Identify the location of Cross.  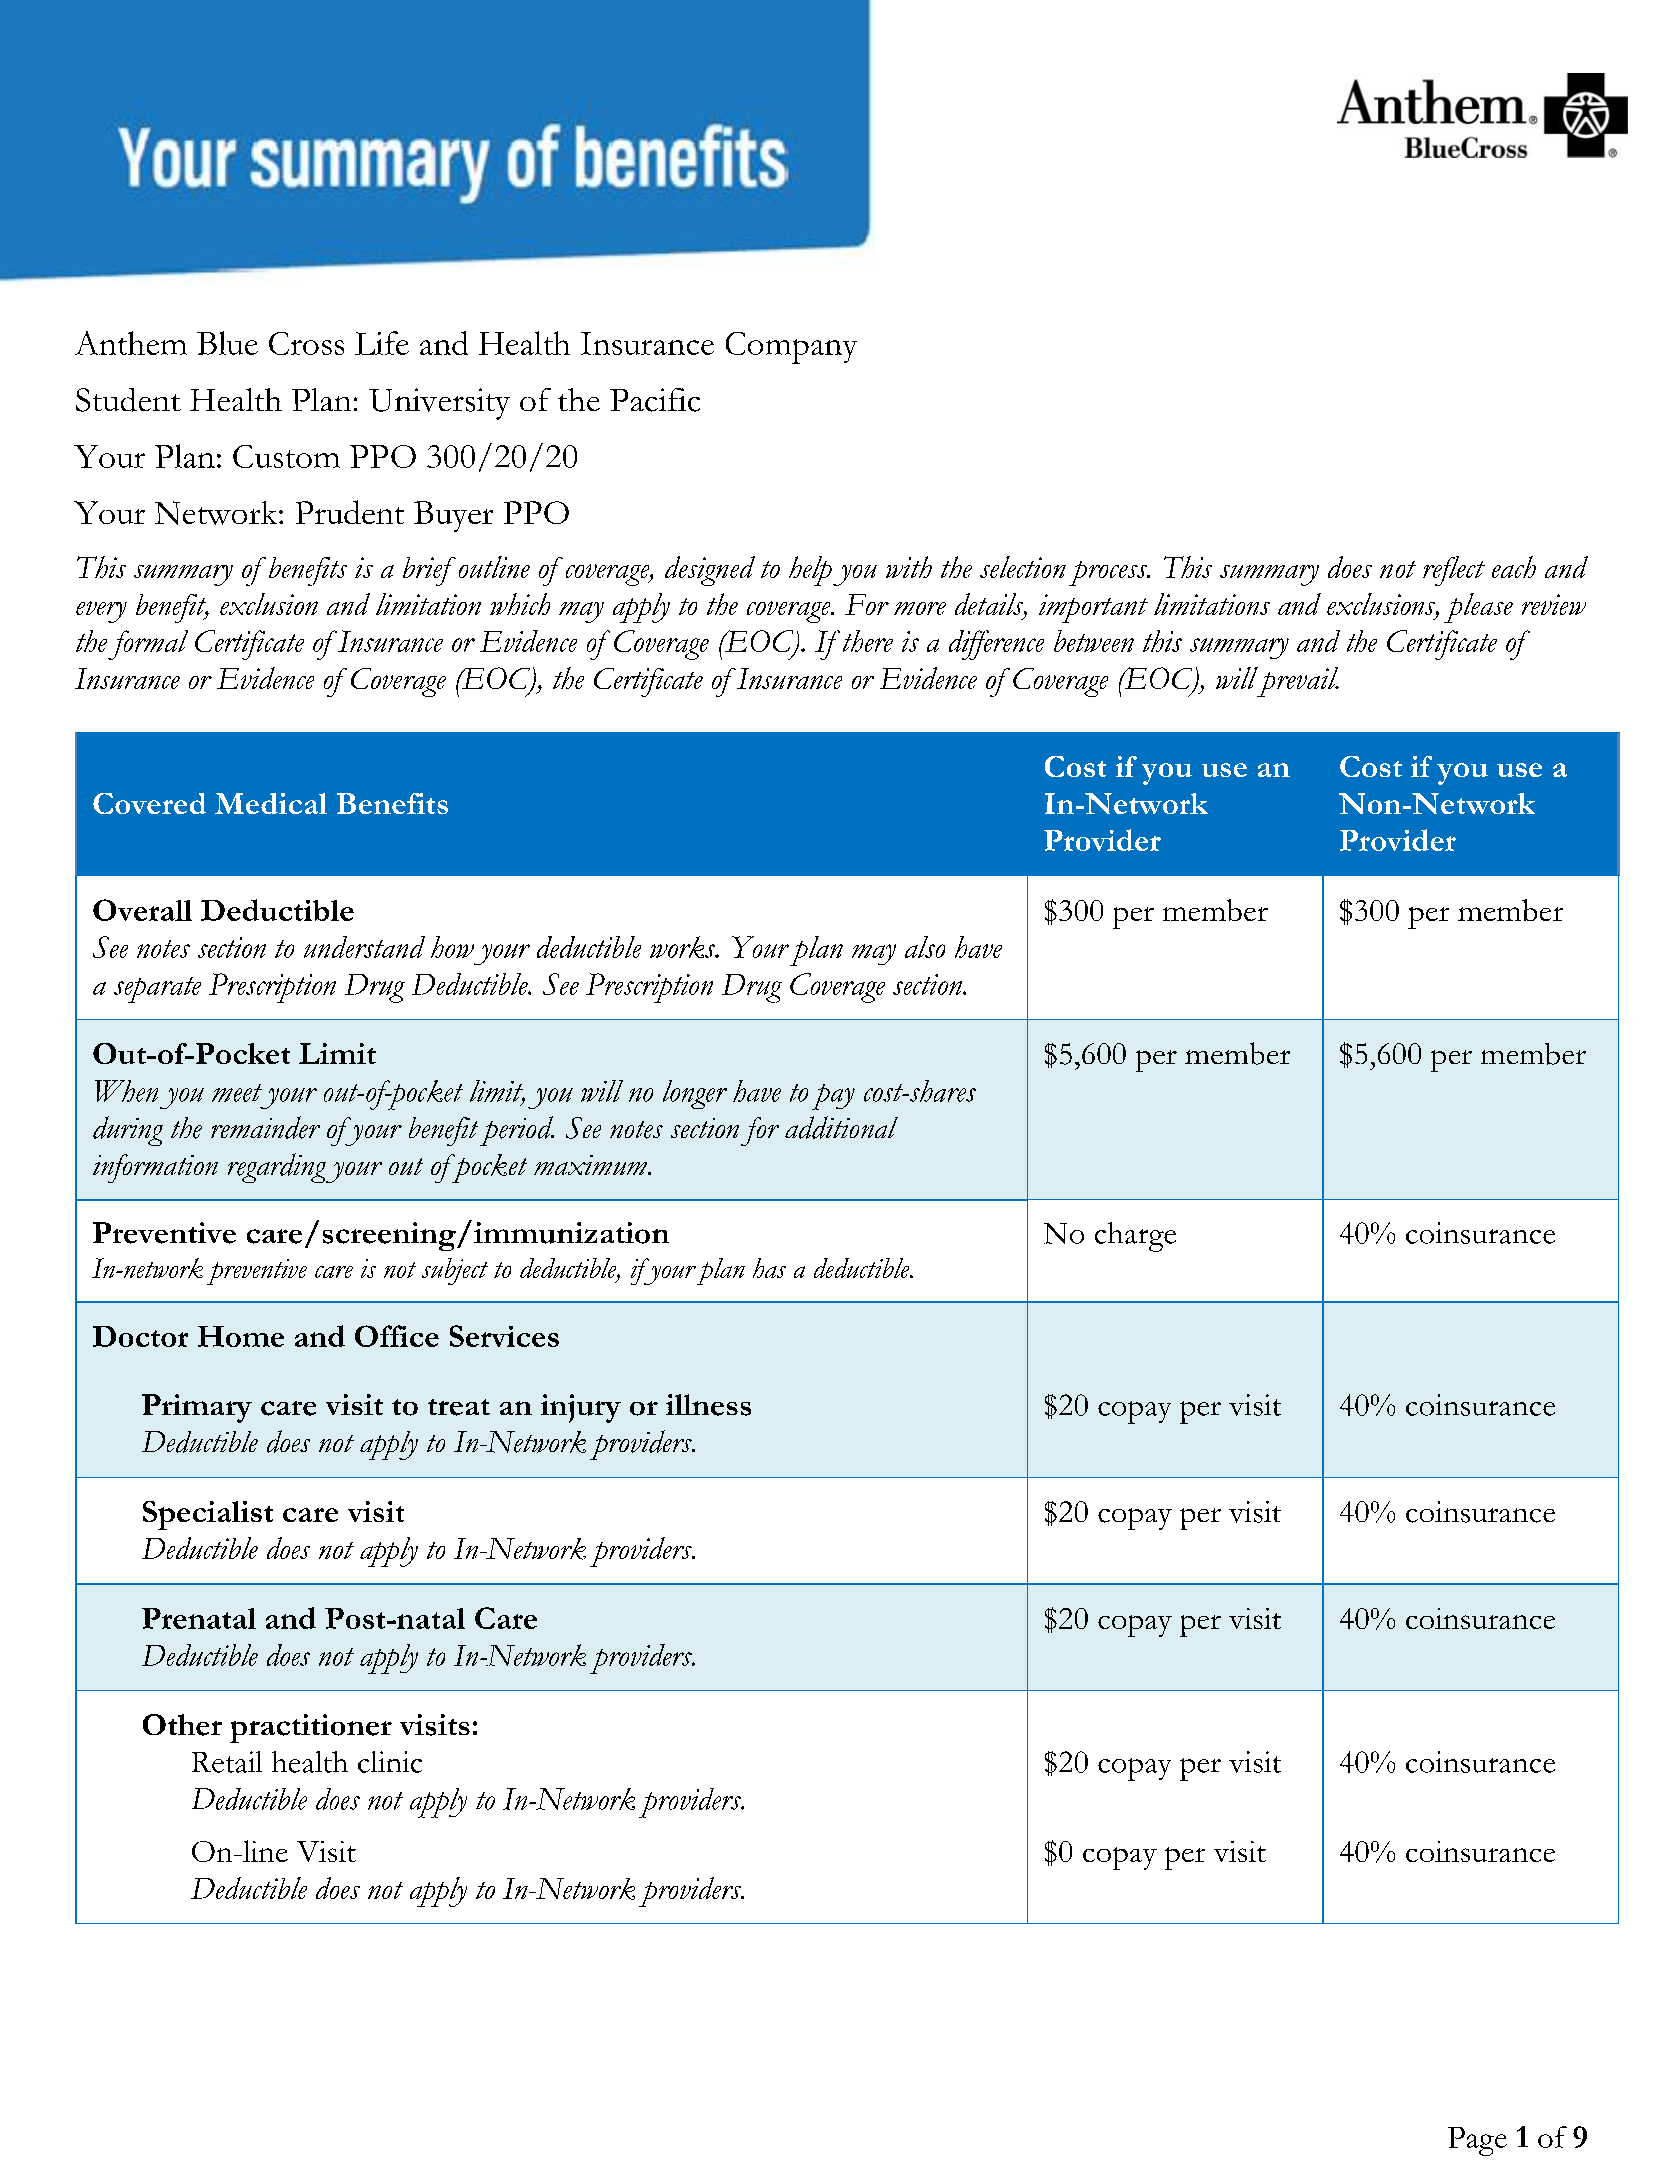
(306, 343).
